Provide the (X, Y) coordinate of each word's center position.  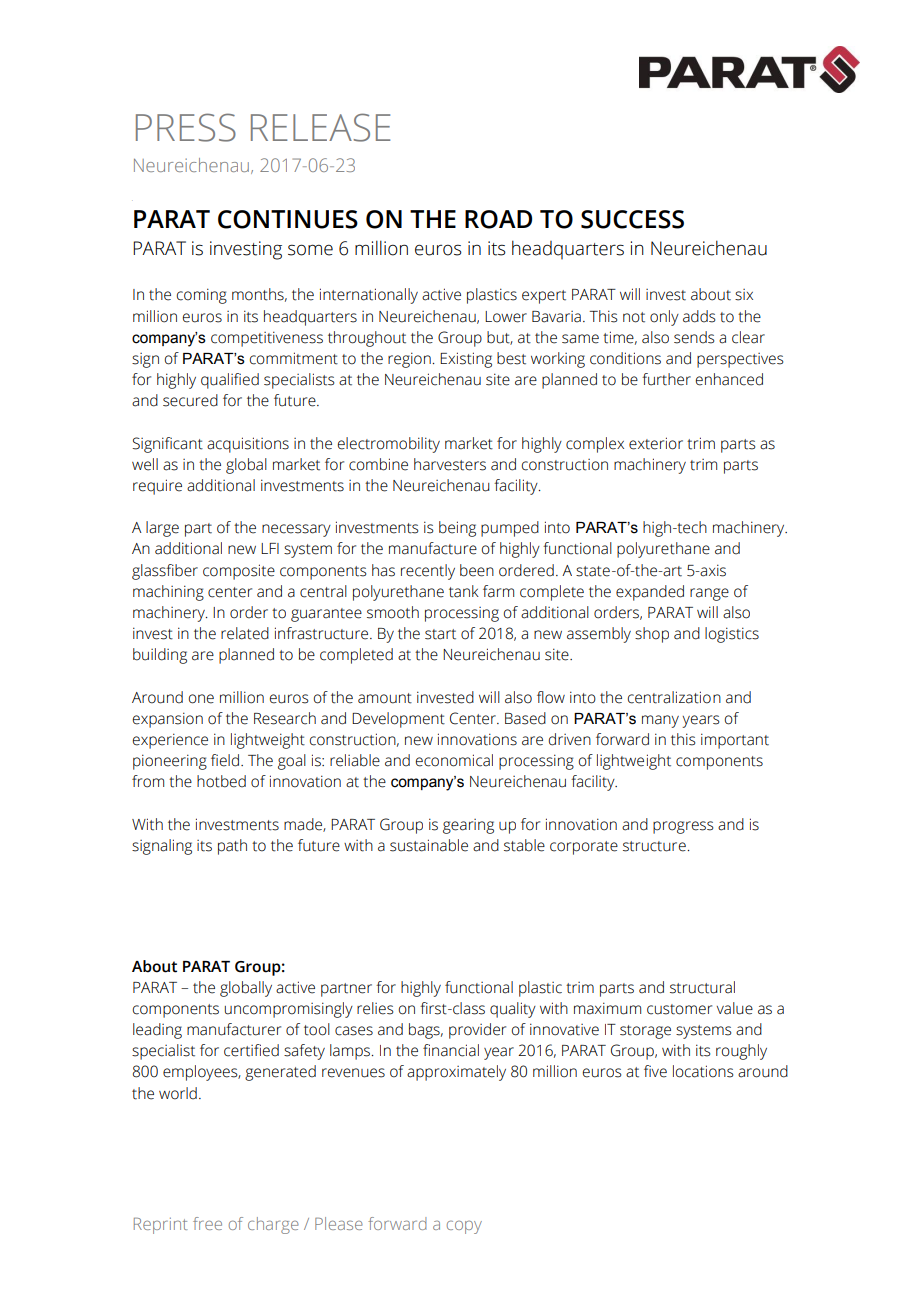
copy (464, 1227)
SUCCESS (632, 219)
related (245, 633)
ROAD (498, 219)
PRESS (186, 127)
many (660, 721)
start (440, 634)
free (207, 1223)
